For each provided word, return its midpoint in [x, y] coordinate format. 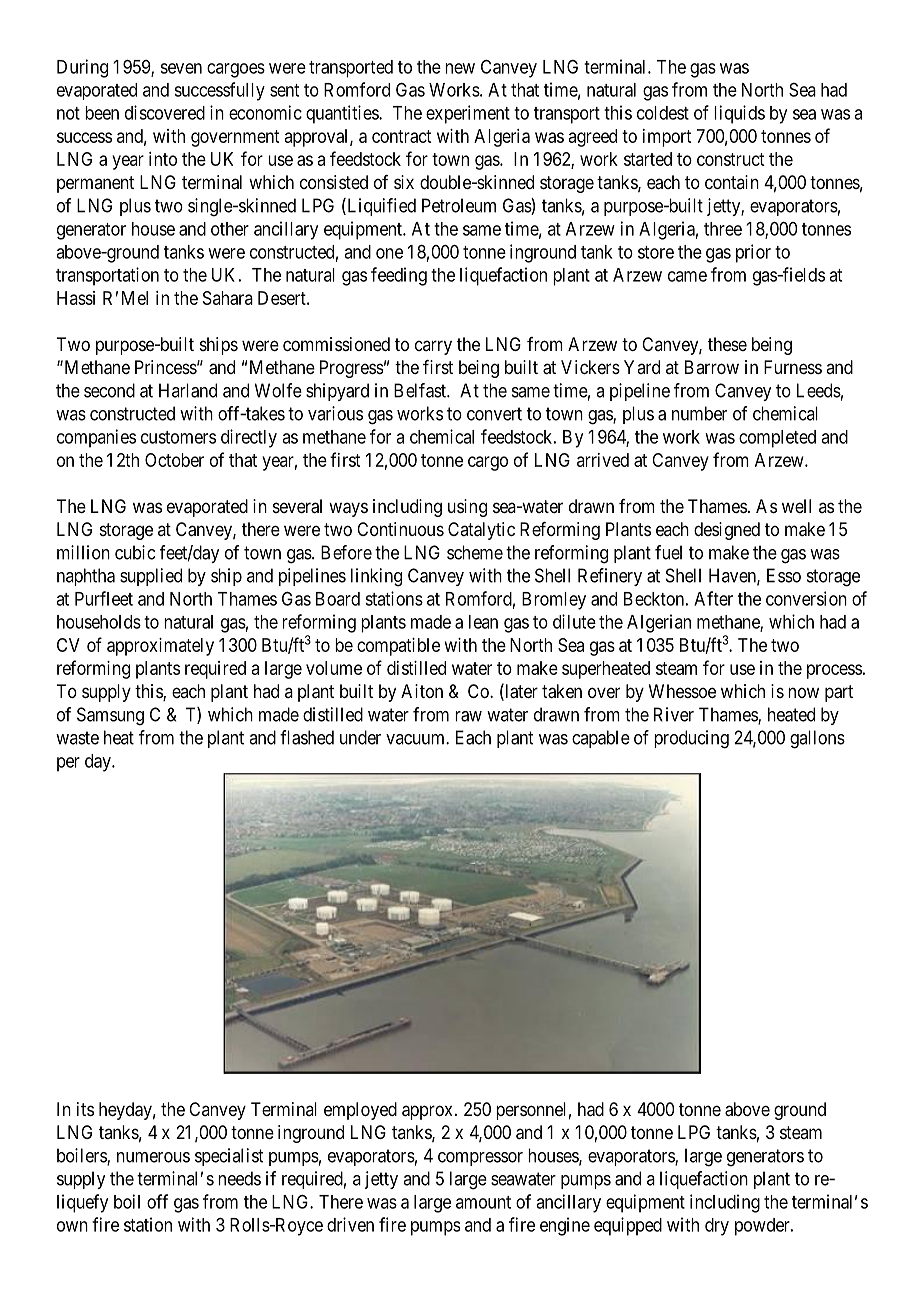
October [174, 460]
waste [77, 738]
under [360, 737]
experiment [468, 114]
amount [483, 1202]
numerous [153, 1157]
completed [777, 439]
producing [691, 739]
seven [181, 68]
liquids [739, 114]
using [467, 508]
